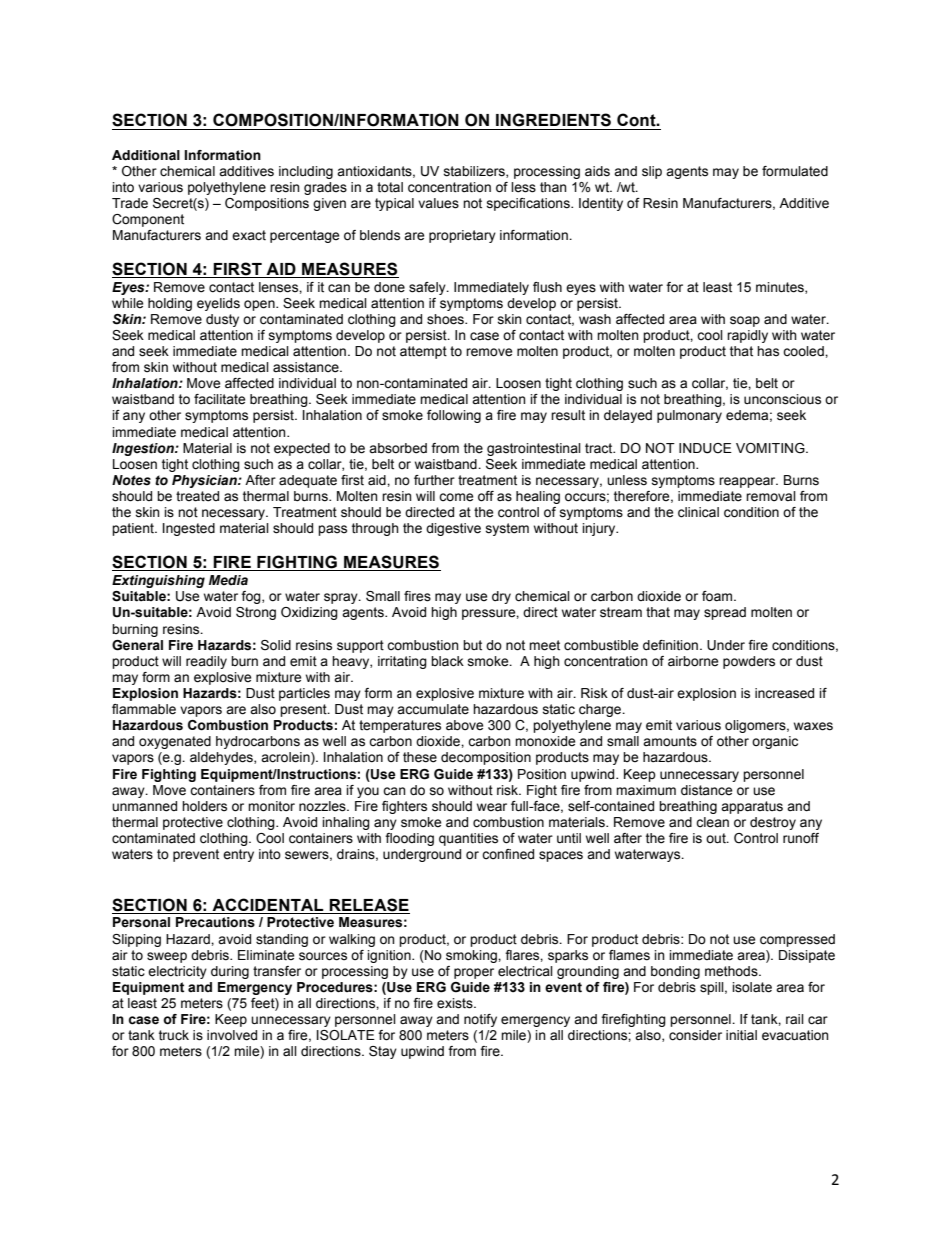 The image size is (952, 1233). What do you see at coordinates (745, 321) in the image?
I see `soap` at bounding box center [745, 321].
